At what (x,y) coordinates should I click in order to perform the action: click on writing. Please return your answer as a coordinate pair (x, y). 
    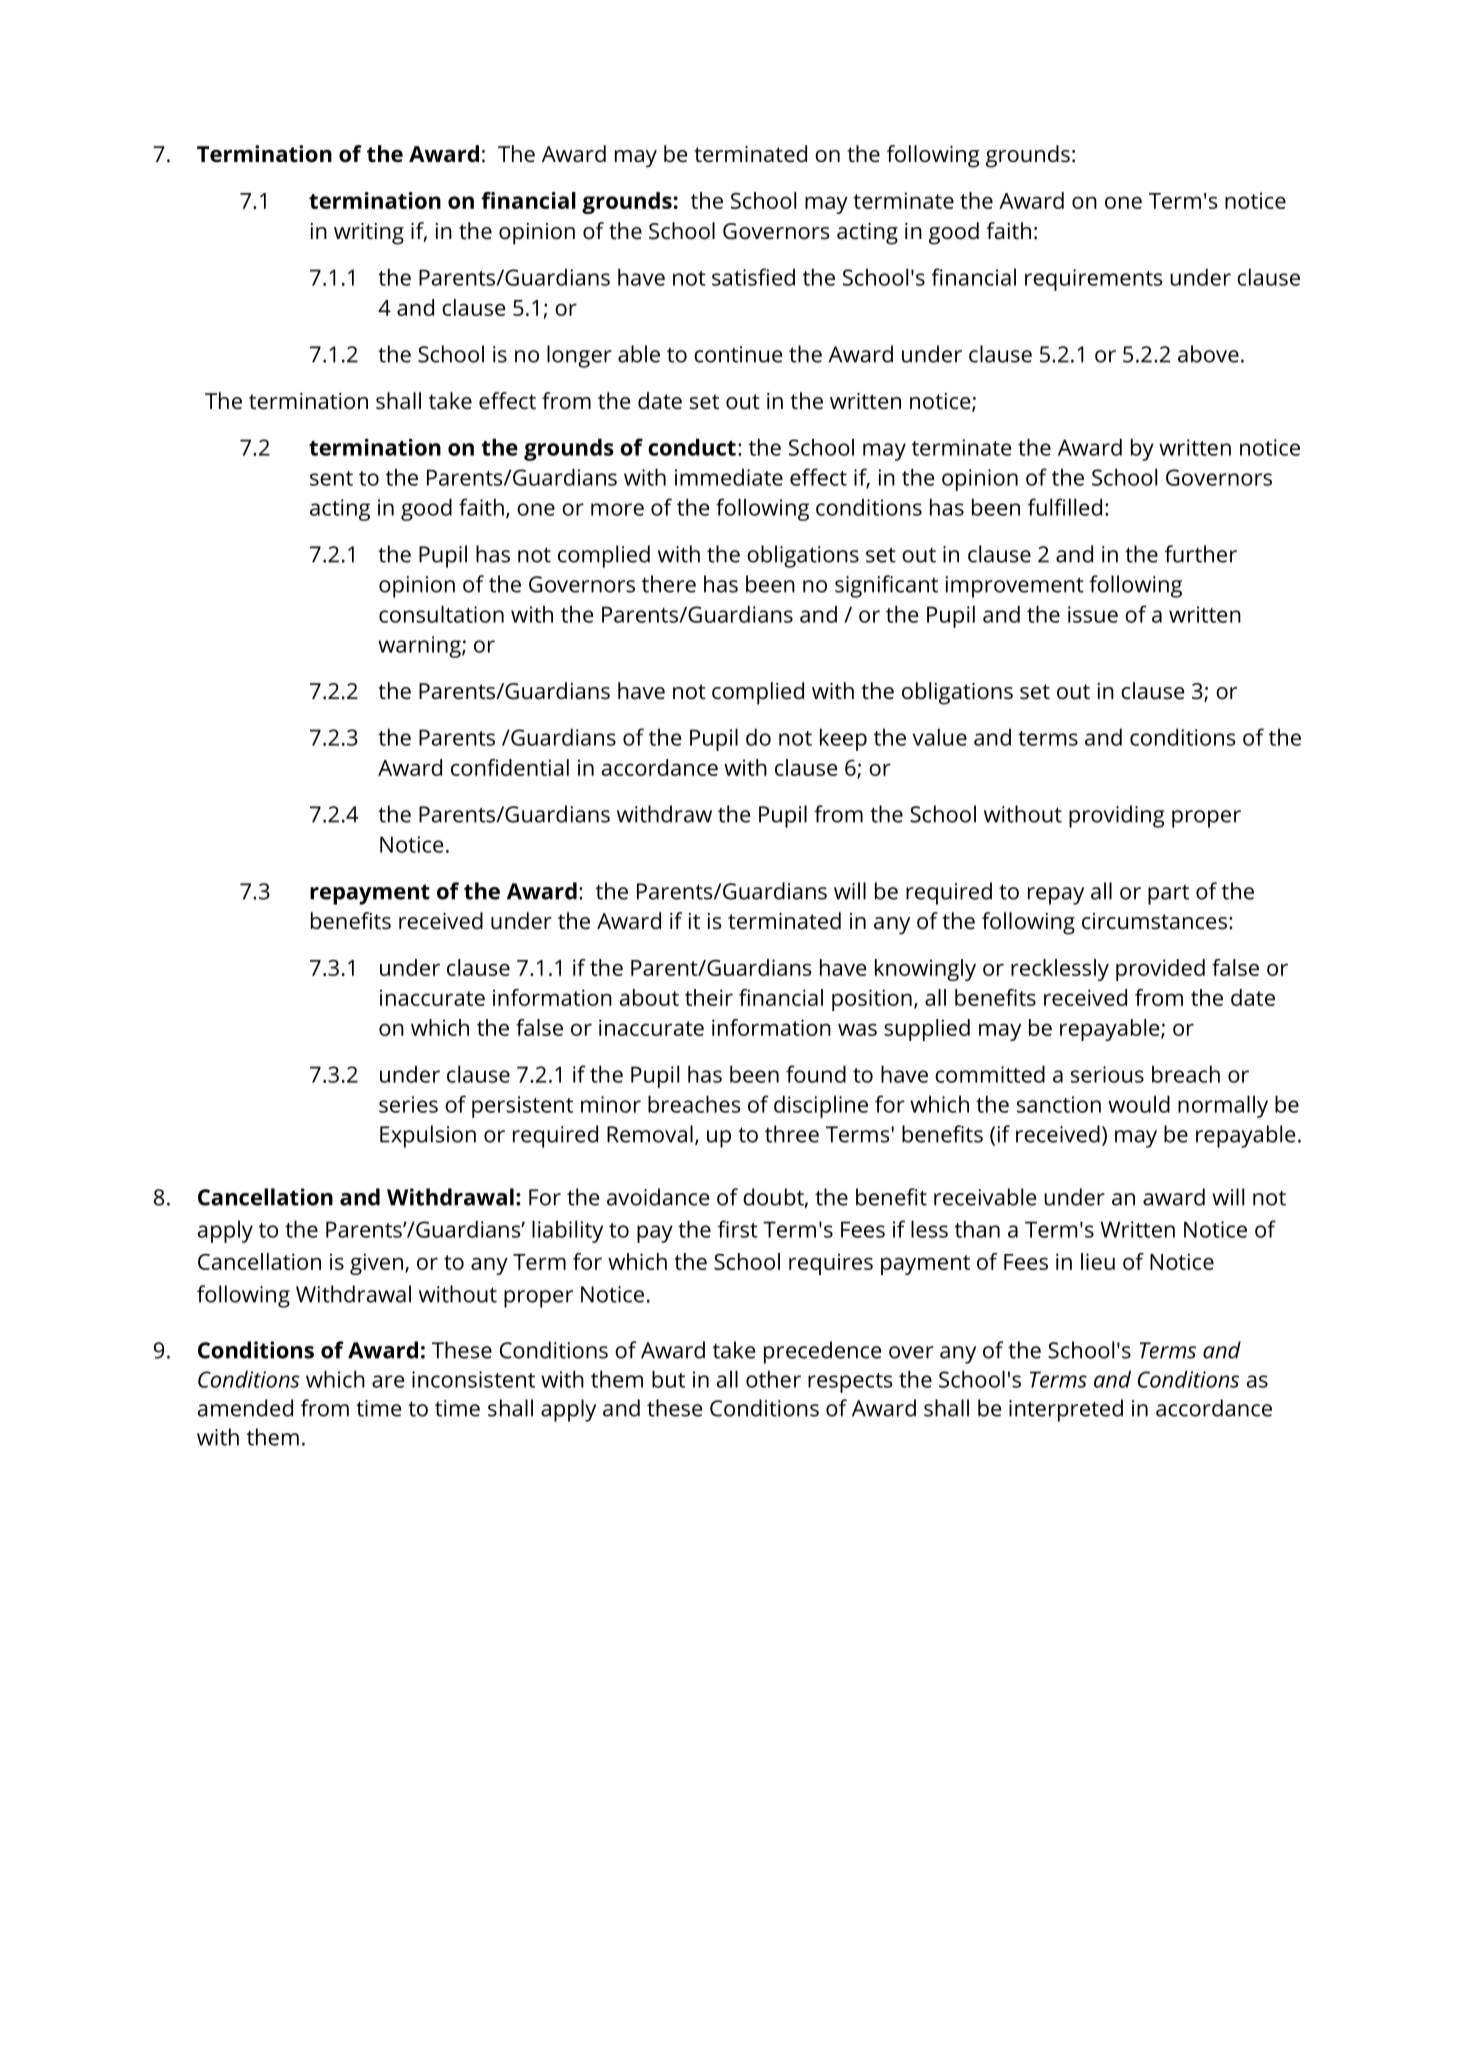
    Looking at the image, I should click on (369, 234).
